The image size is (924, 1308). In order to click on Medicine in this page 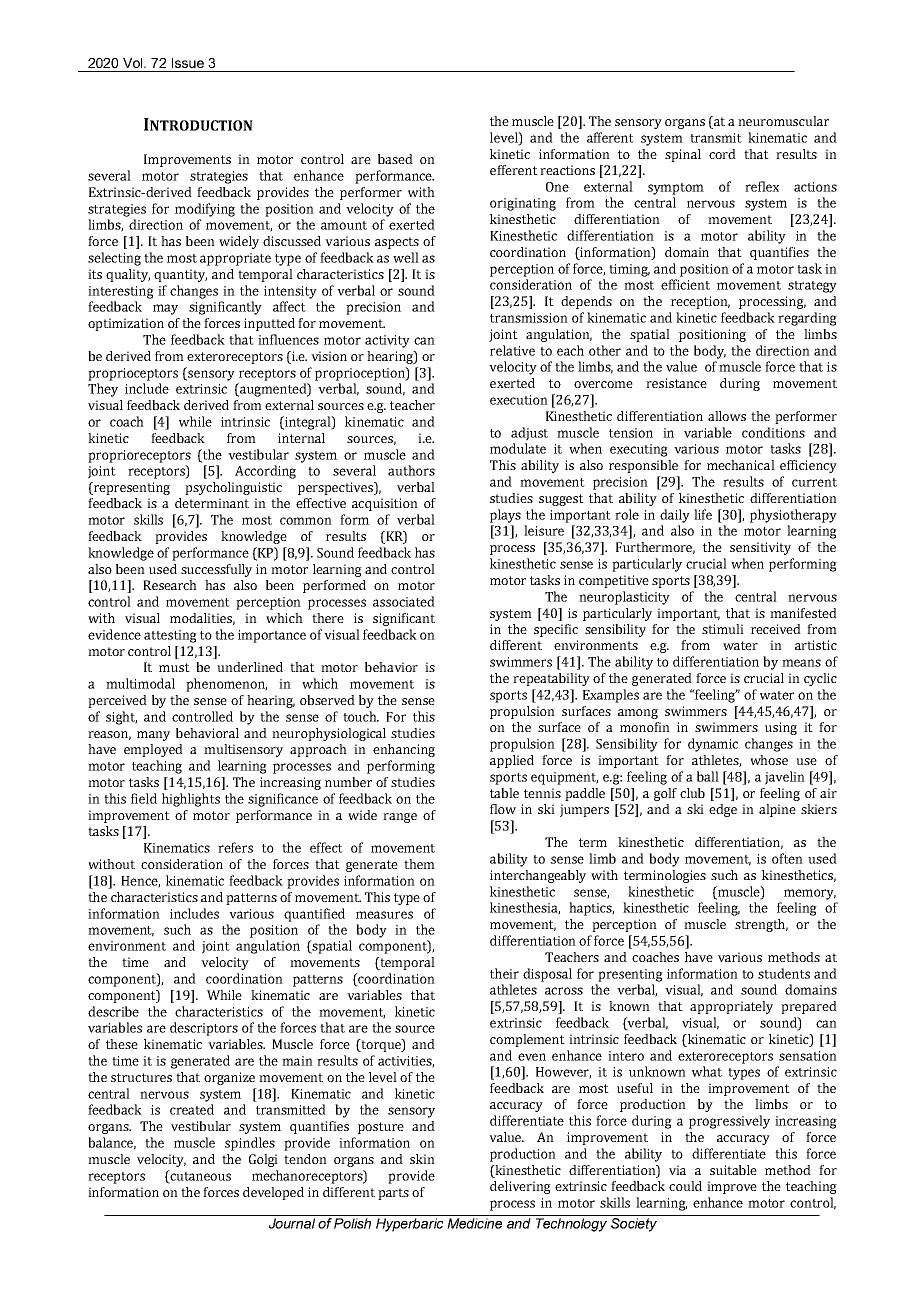, I will do `click(474, 1223)`.
